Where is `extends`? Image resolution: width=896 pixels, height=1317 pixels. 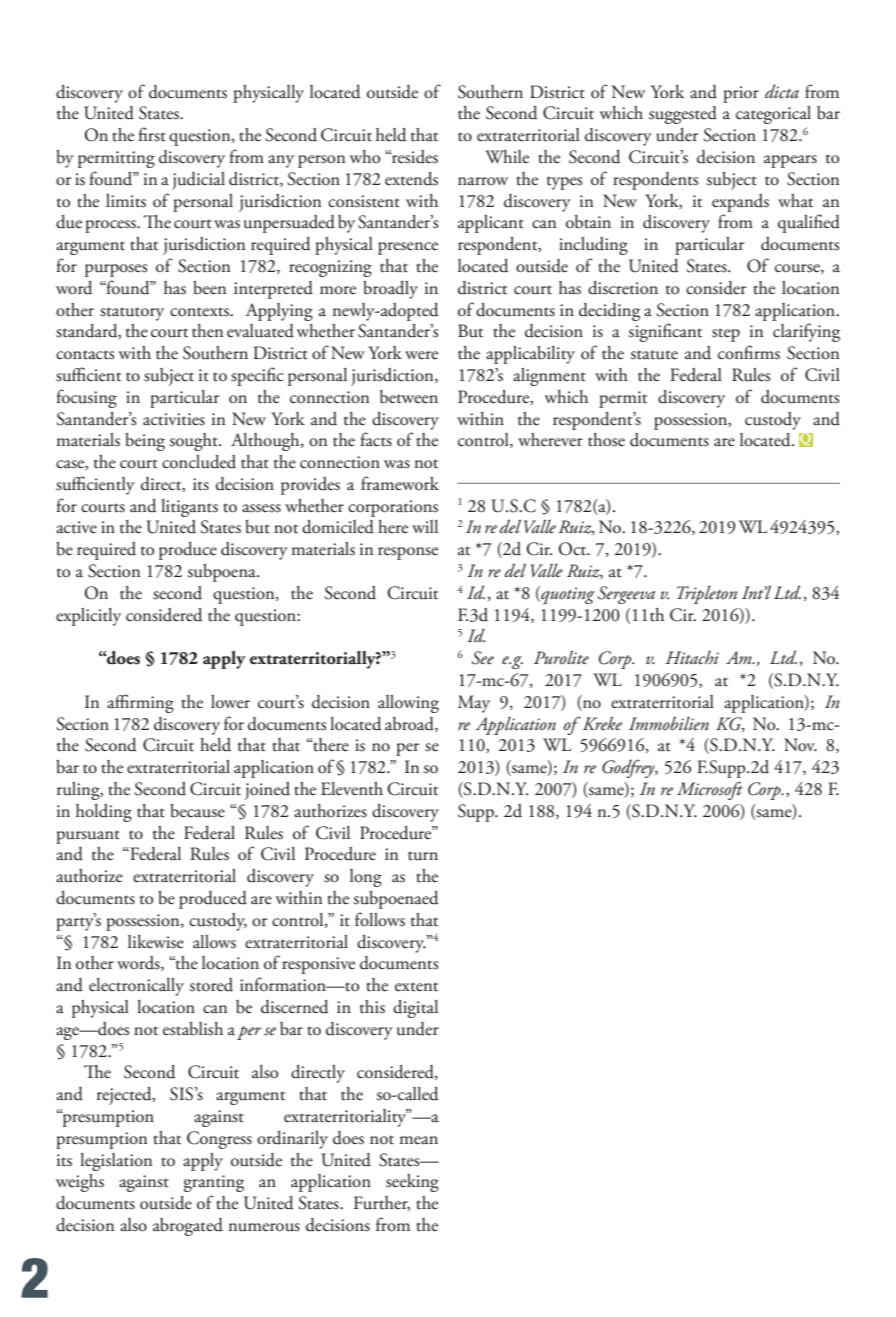
extends is located at coordinates (411, 179).
